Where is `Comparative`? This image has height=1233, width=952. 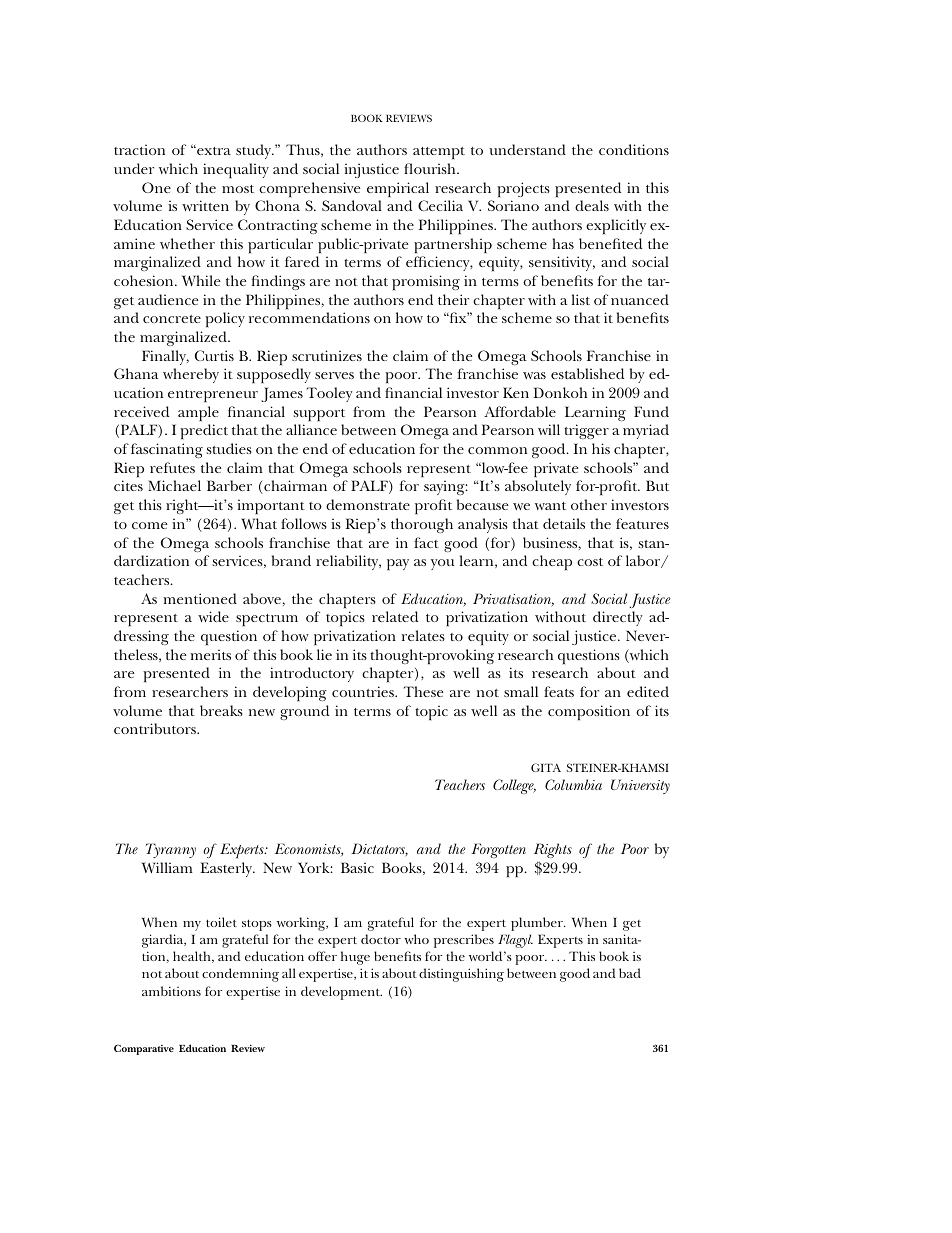 Comparative is located at coordinates (144, 1049).
